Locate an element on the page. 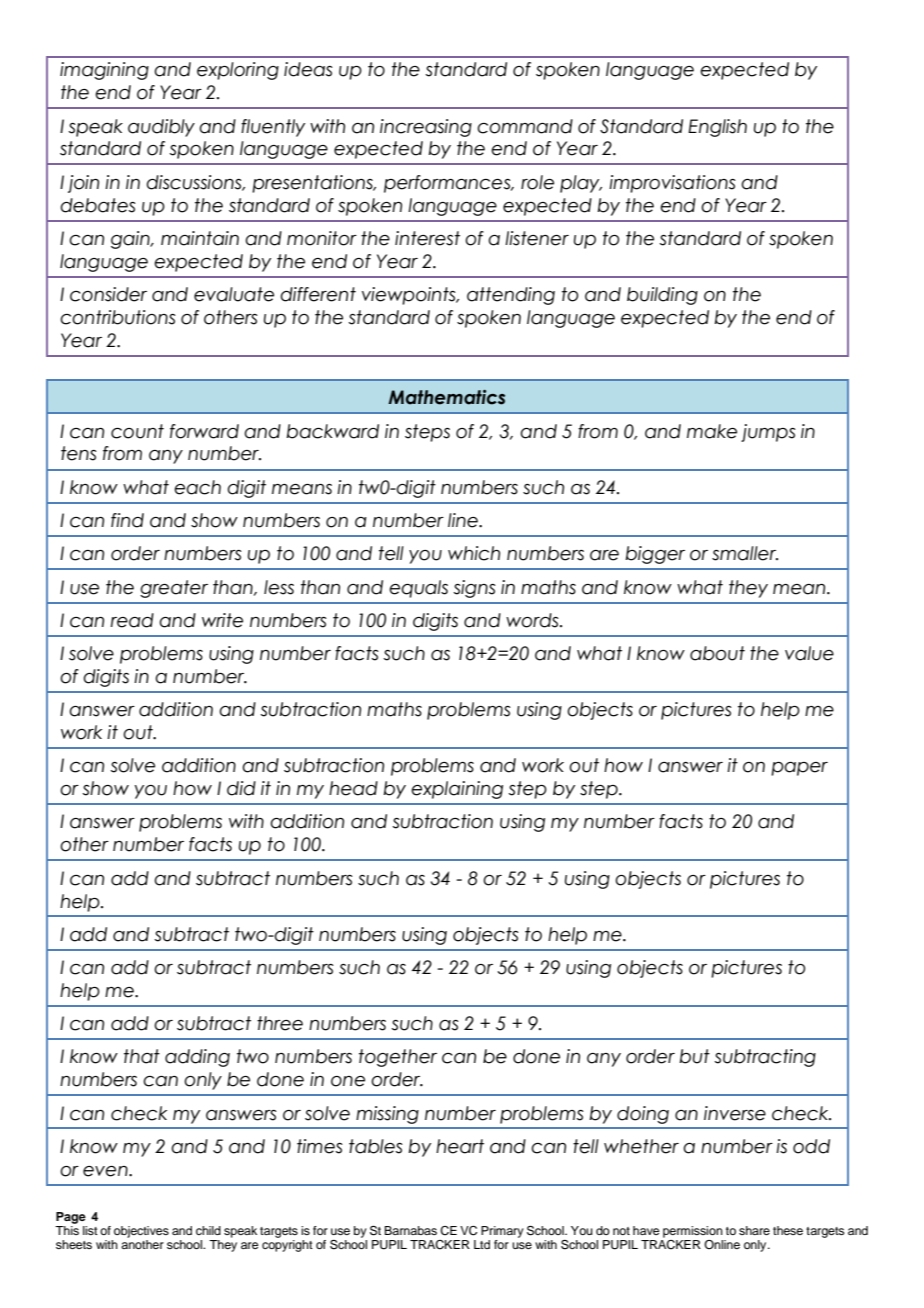 Image resolution: width=924 pixels, height=1308 pixels. about is located at coordinates (717, 653).
